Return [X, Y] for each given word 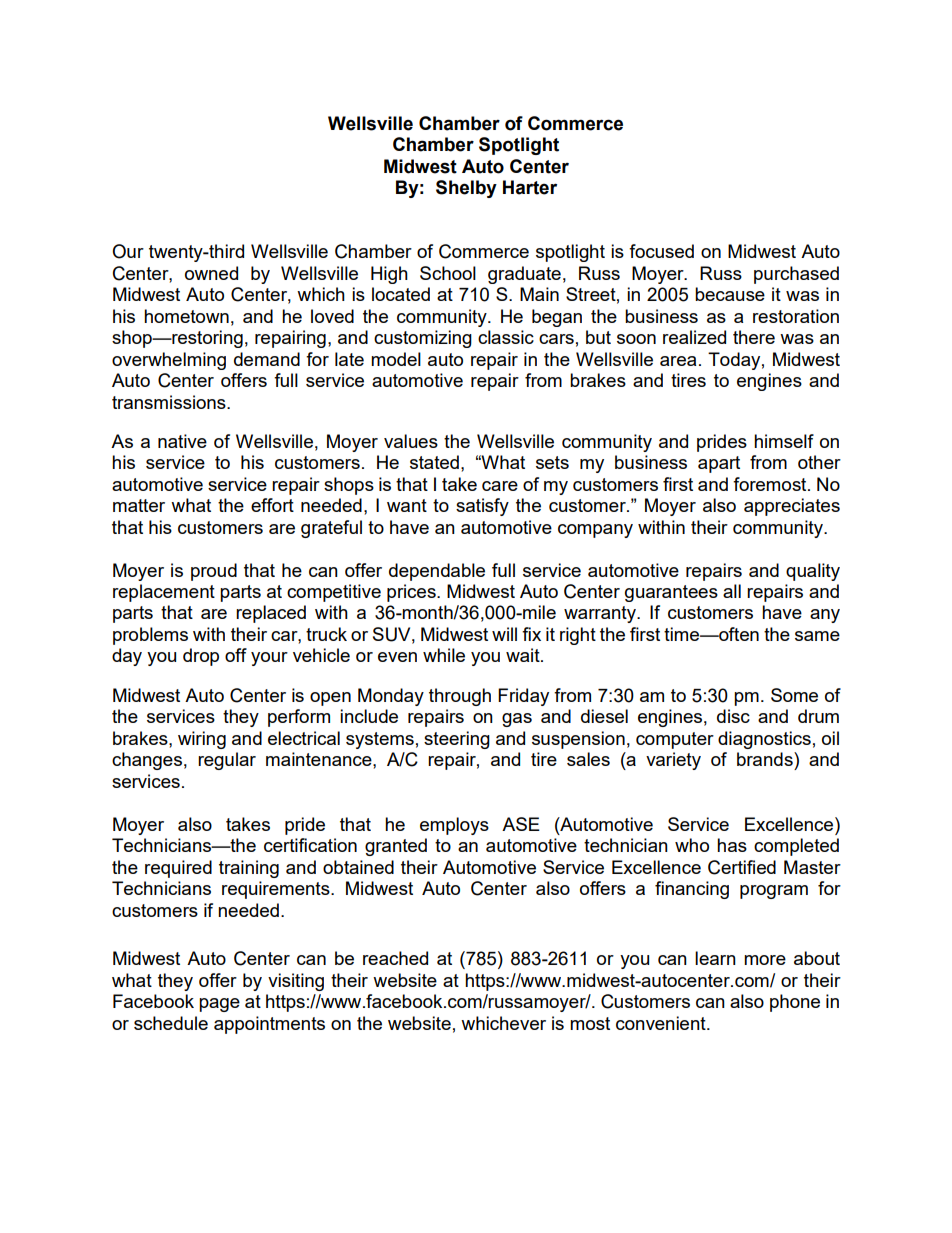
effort [272, 505]
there [754, 337]
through [460, 697]
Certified [742, 867]
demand [267, 359]
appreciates [792, 507]
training [249, 869]
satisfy [482, 507]
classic [506, 337]
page [219, 1005]
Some [794, 695]
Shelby [466, 189]
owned [211, 273]
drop [201, 657]
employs [454, 826]
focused [661, 251]
